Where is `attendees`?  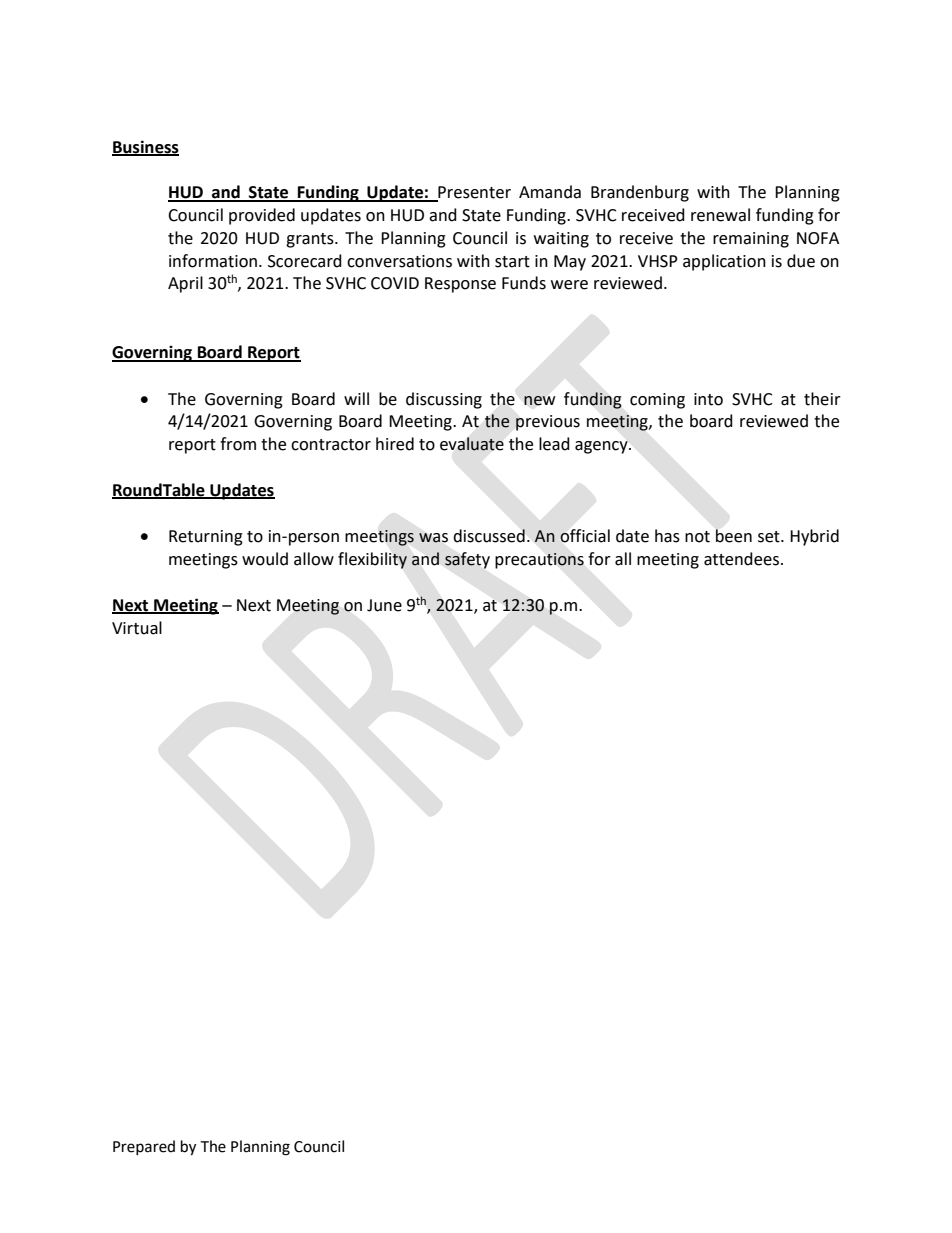 attendees is located at coordinates (743, 559).
